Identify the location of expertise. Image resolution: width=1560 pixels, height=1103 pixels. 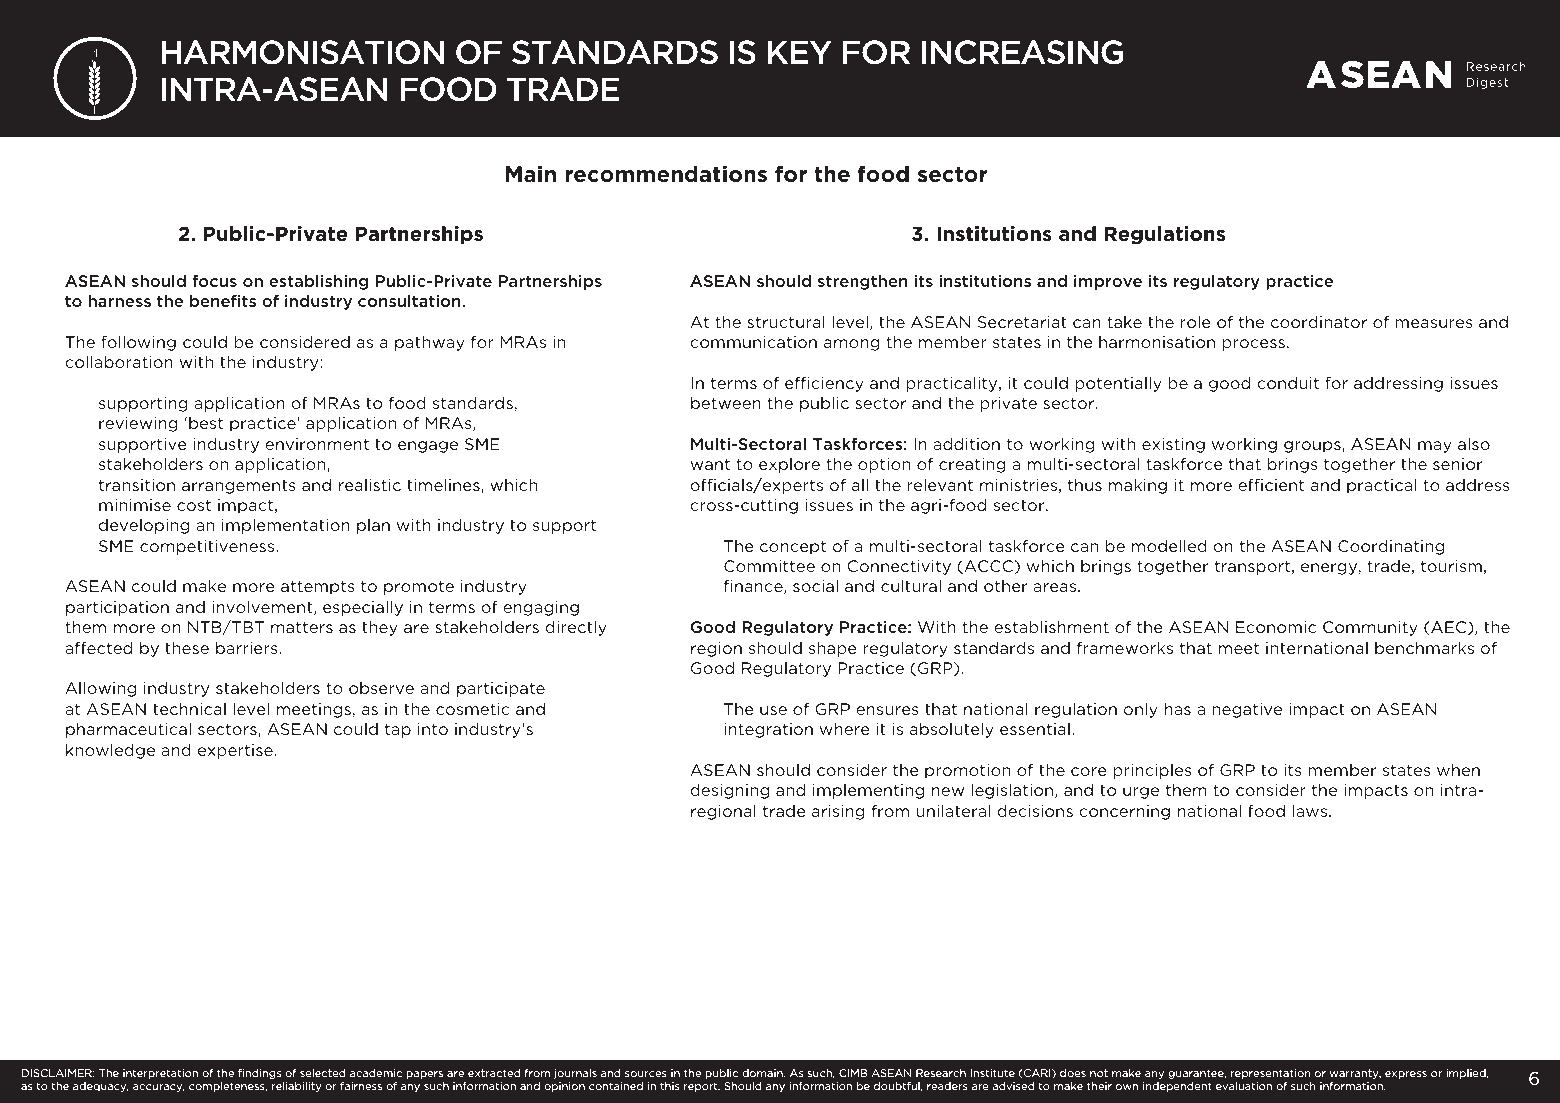
(236, 751).
